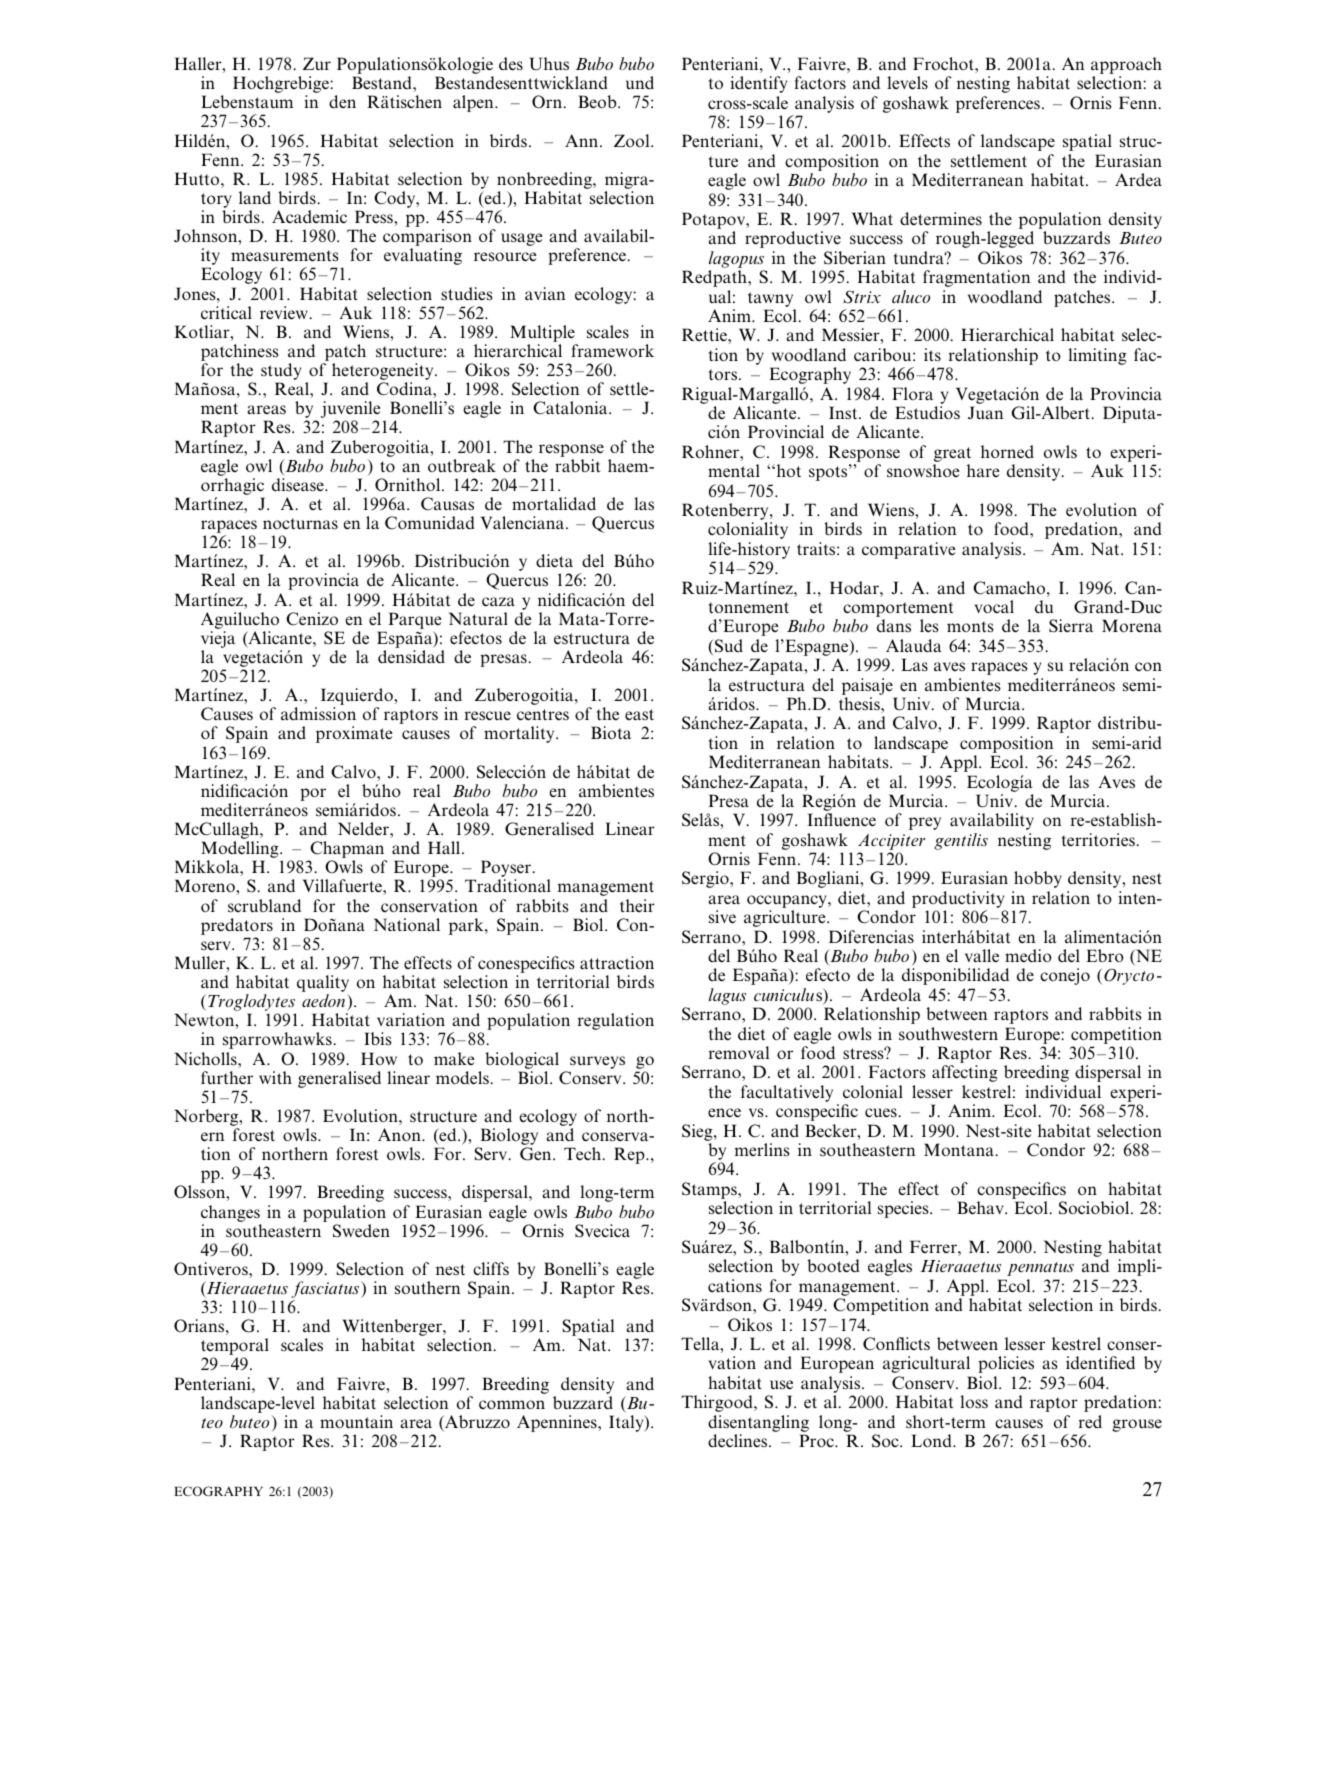 The height and width of the document is (1775, 1330). What do you see at coordinates (351, 411) in the document?
I see `juvenile` at bounding box center [351, 411].
